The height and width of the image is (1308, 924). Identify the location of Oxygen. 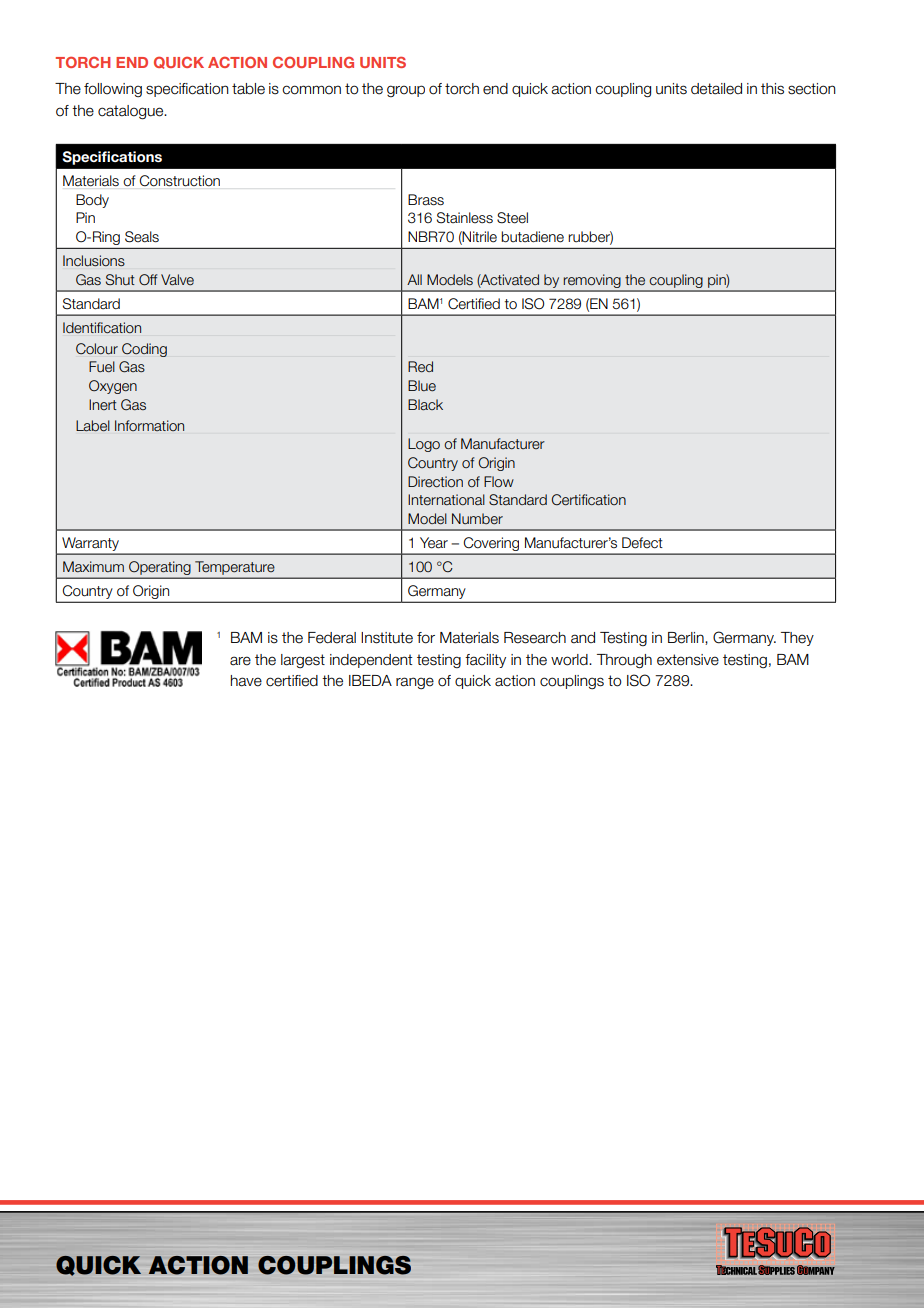
(113, 387).
